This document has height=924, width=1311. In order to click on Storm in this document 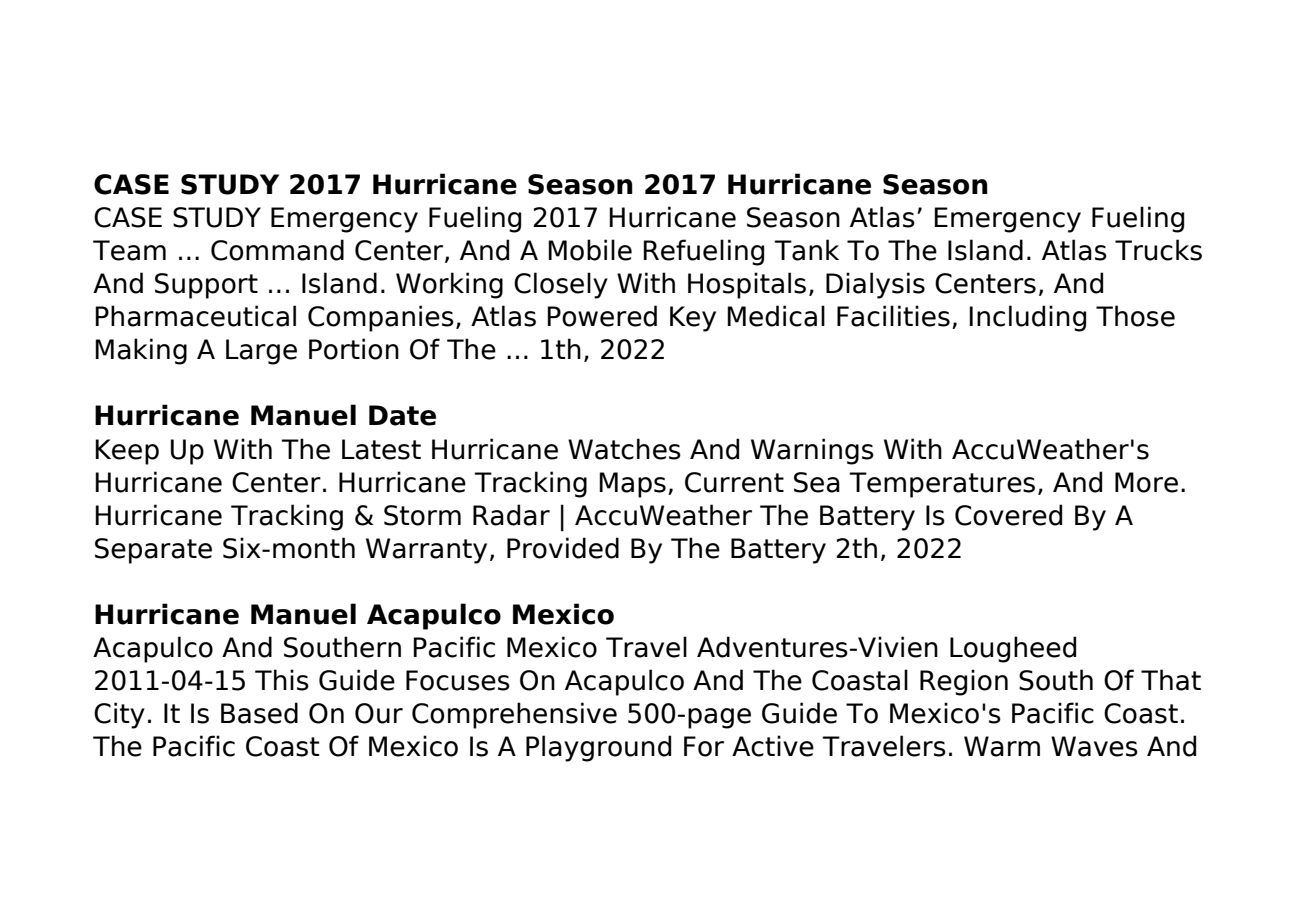, I will do `click(422, 515)`.
